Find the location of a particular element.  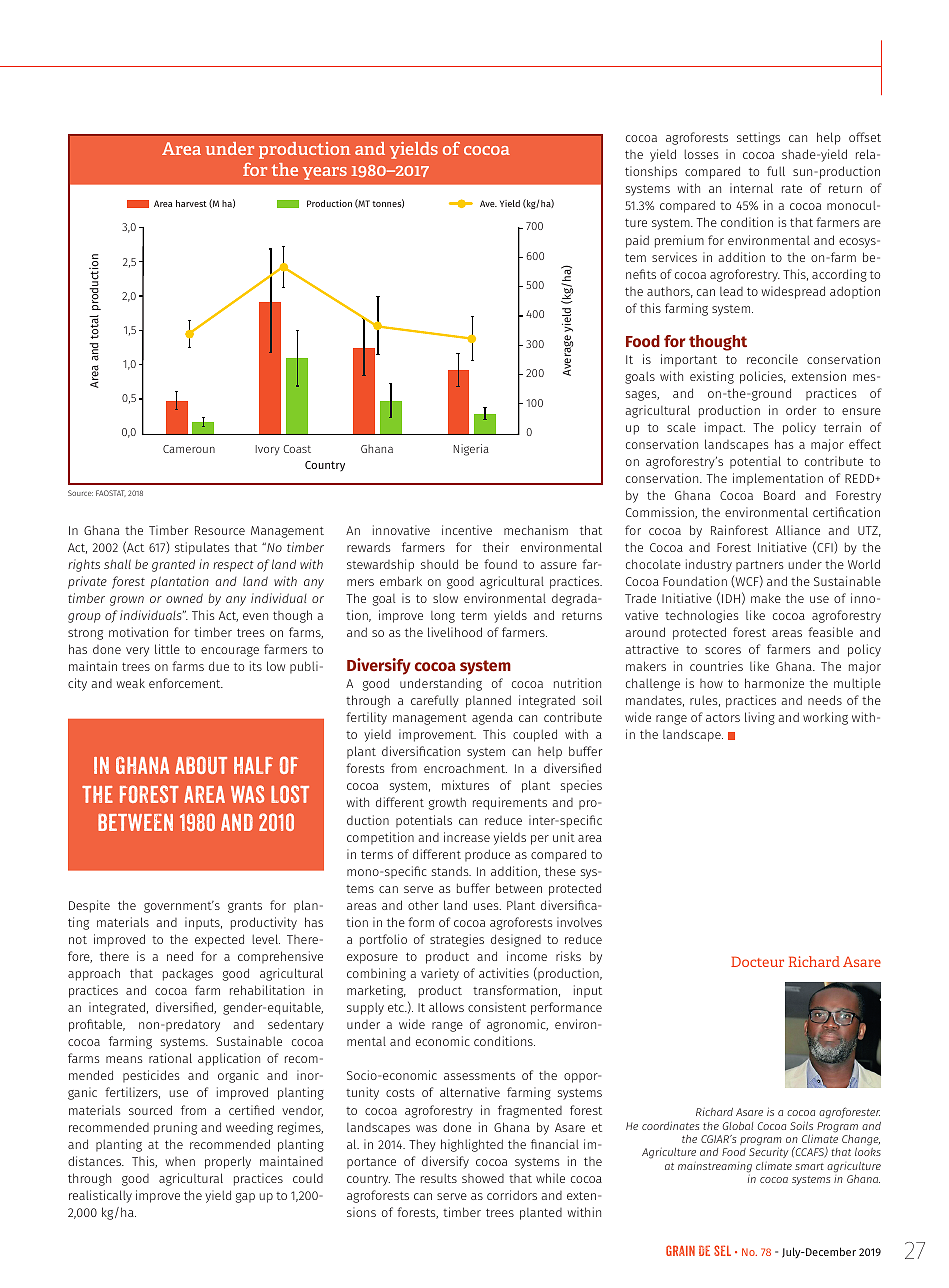

paid is located at coordinates (637, 241).
